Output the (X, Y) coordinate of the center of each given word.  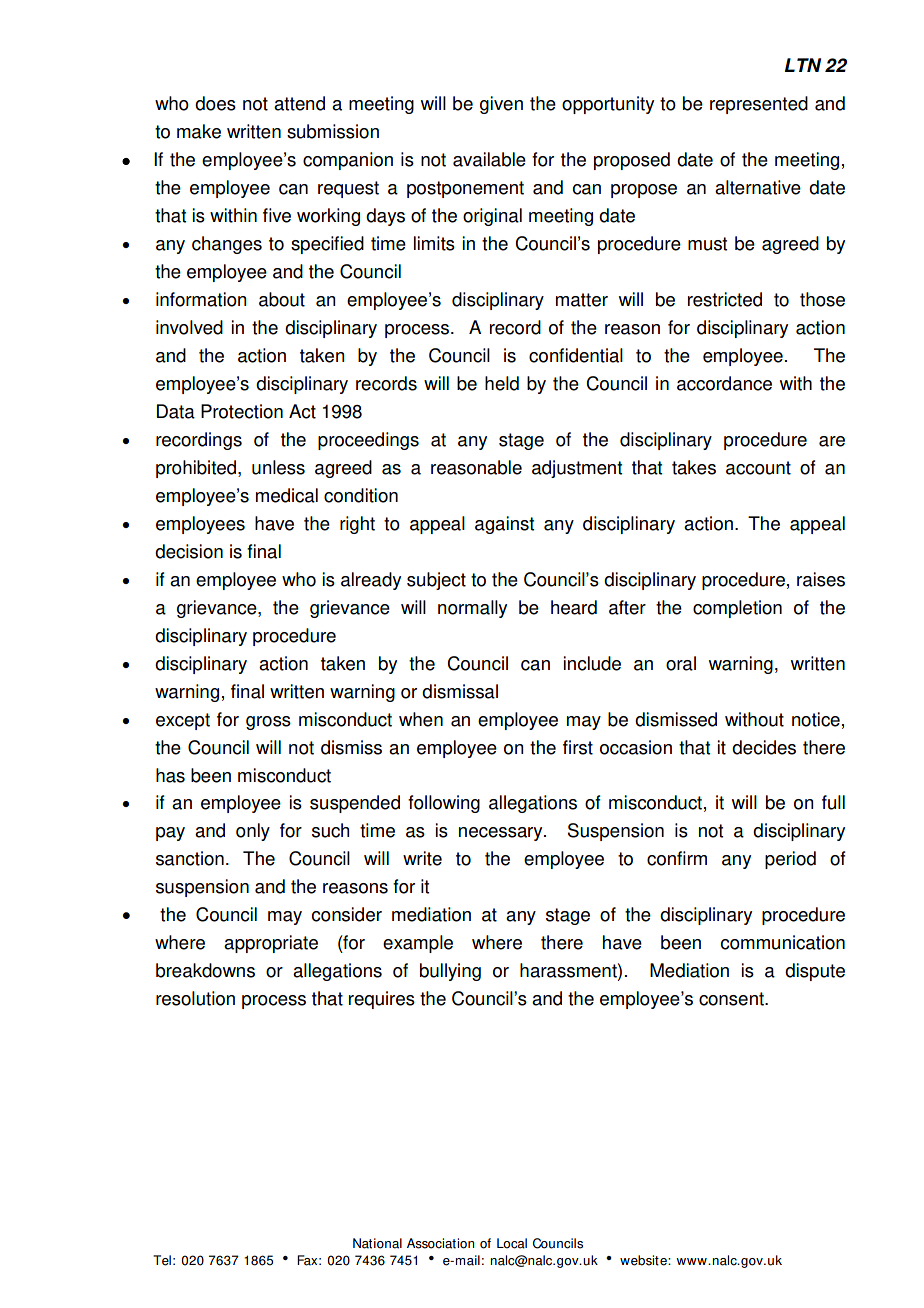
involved (189, 327)
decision (189, 551)
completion (737, 609)
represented (759, 105)
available (489, 159)
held (502, 383)
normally (472, 609)
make (199, 131)
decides (764, 747)
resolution (195, 998)
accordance (724, 383)
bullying (450, 972)
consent (732, 999)
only (253, 832)
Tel (162, 1260)
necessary (502, 834)
